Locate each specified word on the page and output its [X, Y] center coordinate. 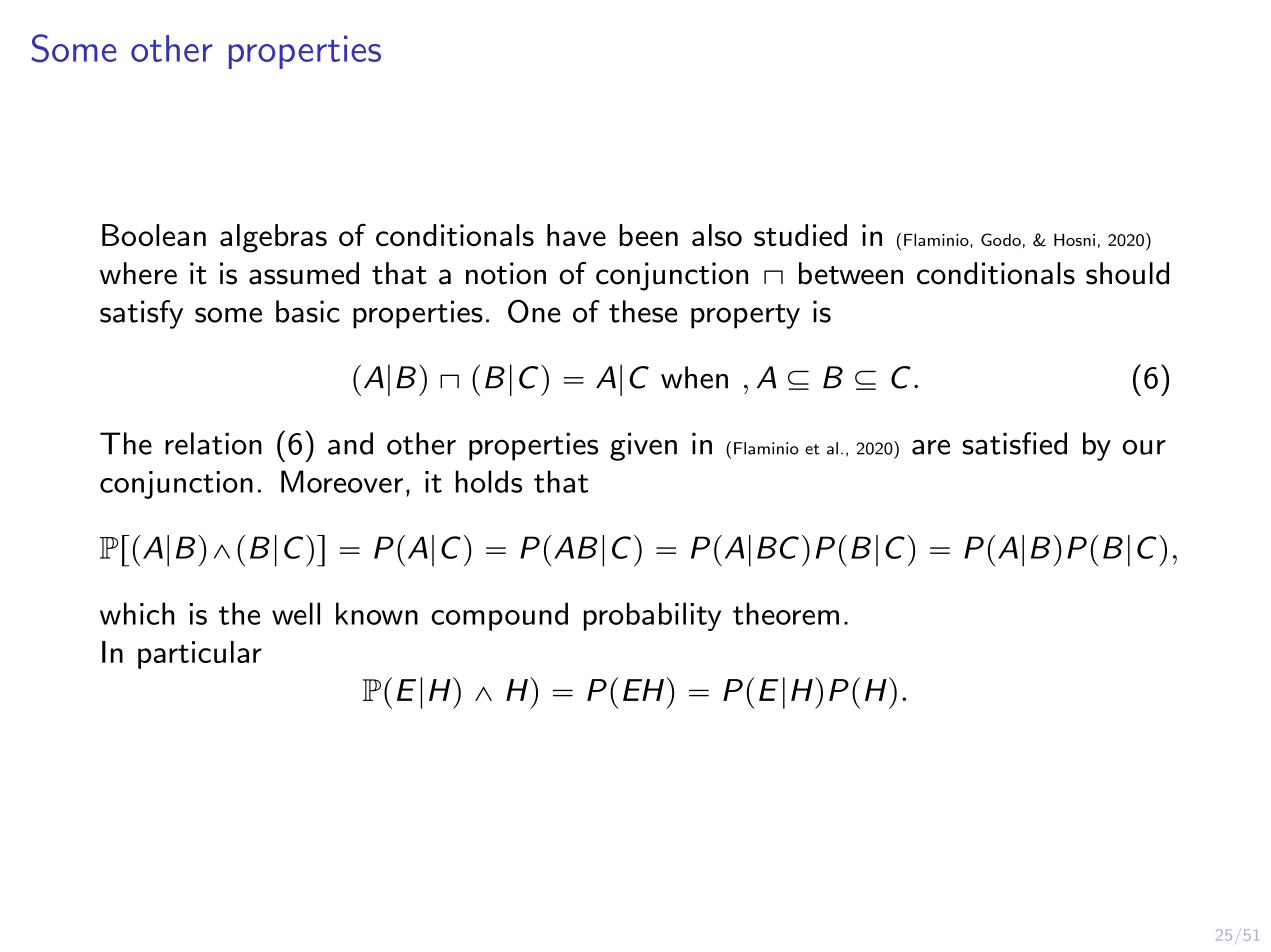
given [643, 446]
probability [652, 616]
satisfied [1014, 443]
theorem [786, 613]
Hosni [1074, 239]
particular [200, 655]
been [648, 235]
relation [213, 443]
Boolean [154, 235]
